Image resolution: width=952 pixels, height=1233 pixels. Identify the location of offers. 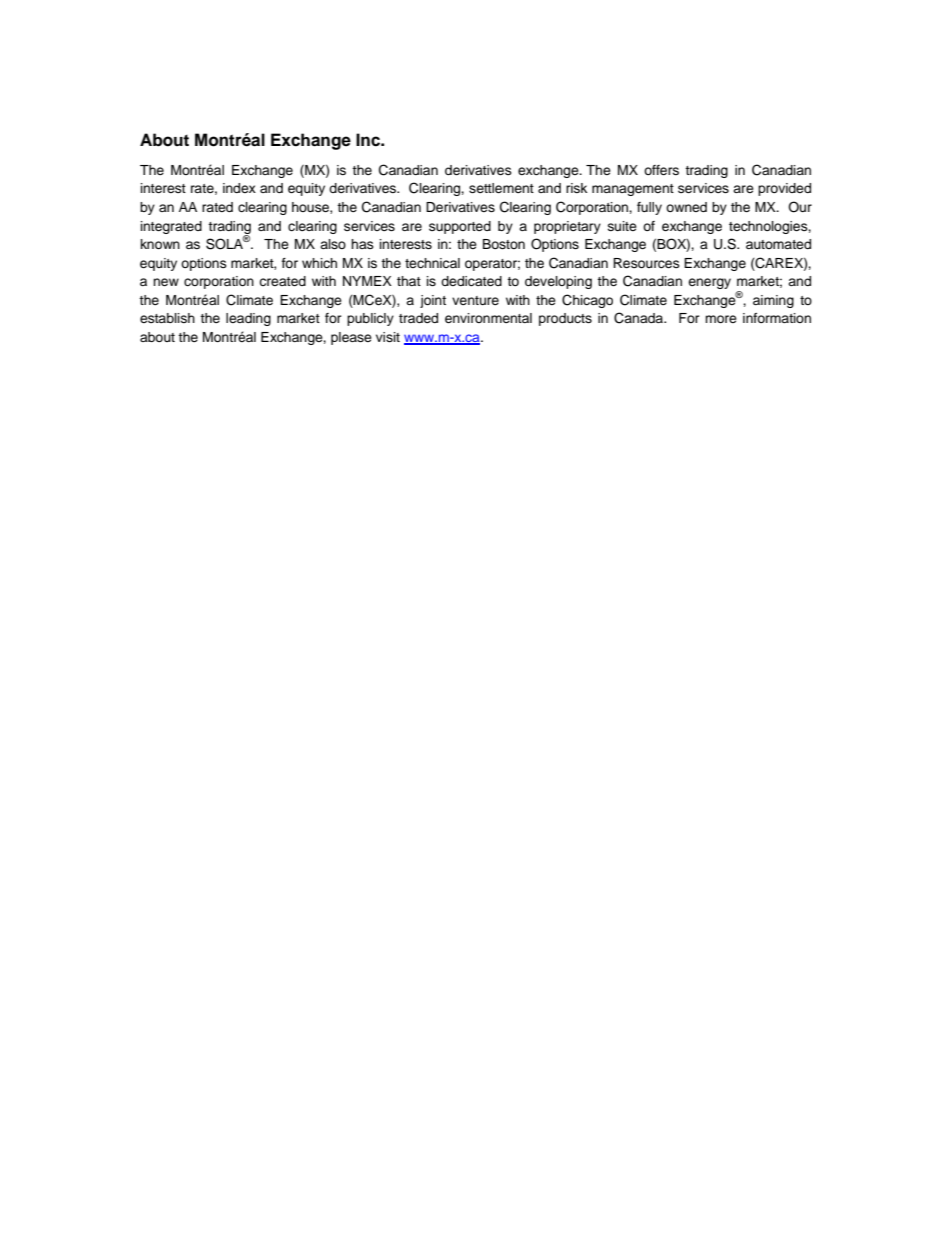
(661, 170).
